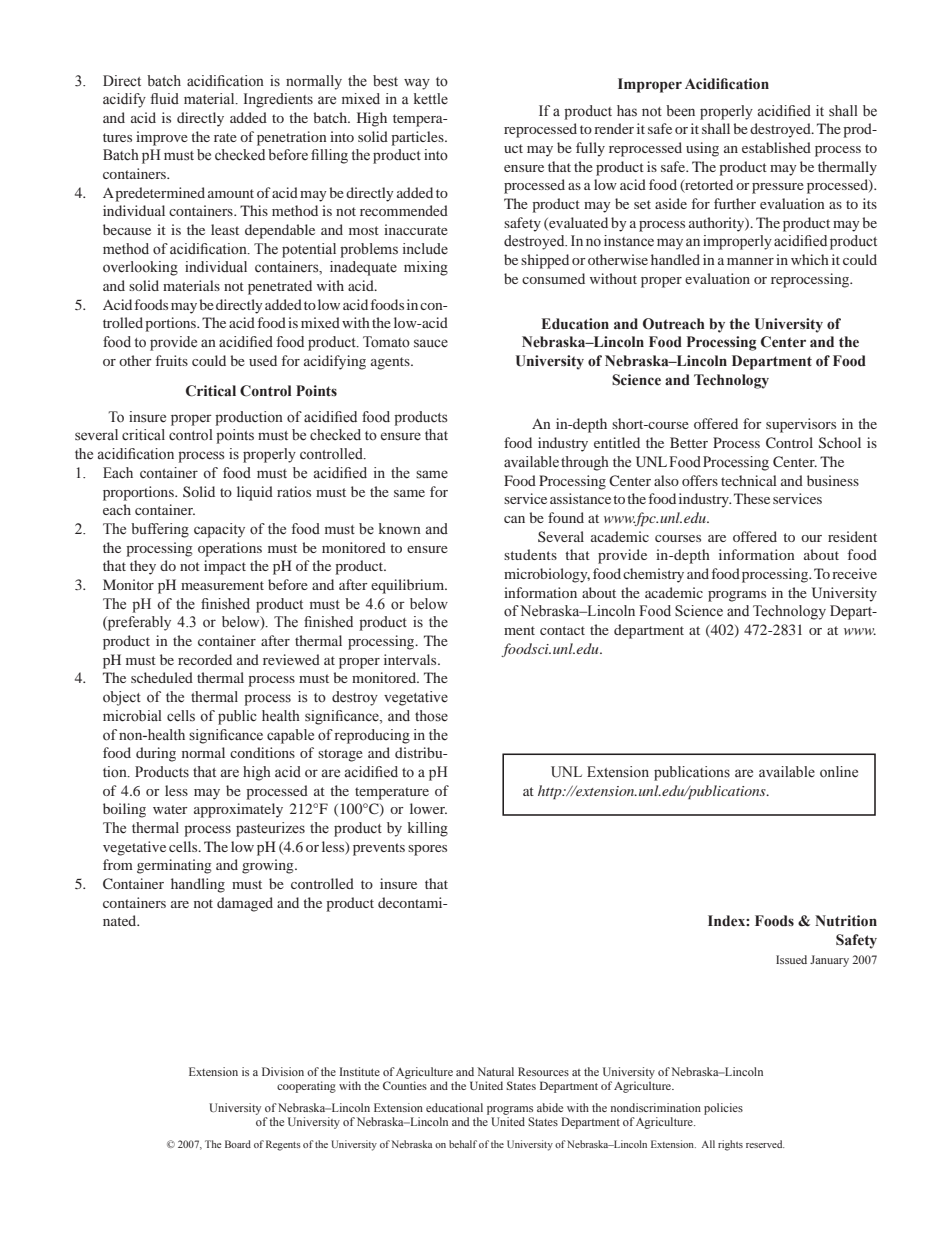  What do you see at coordinates (463, 1144) in the screenshot?
I see `behalf` at bounding box center [463, 1144].
